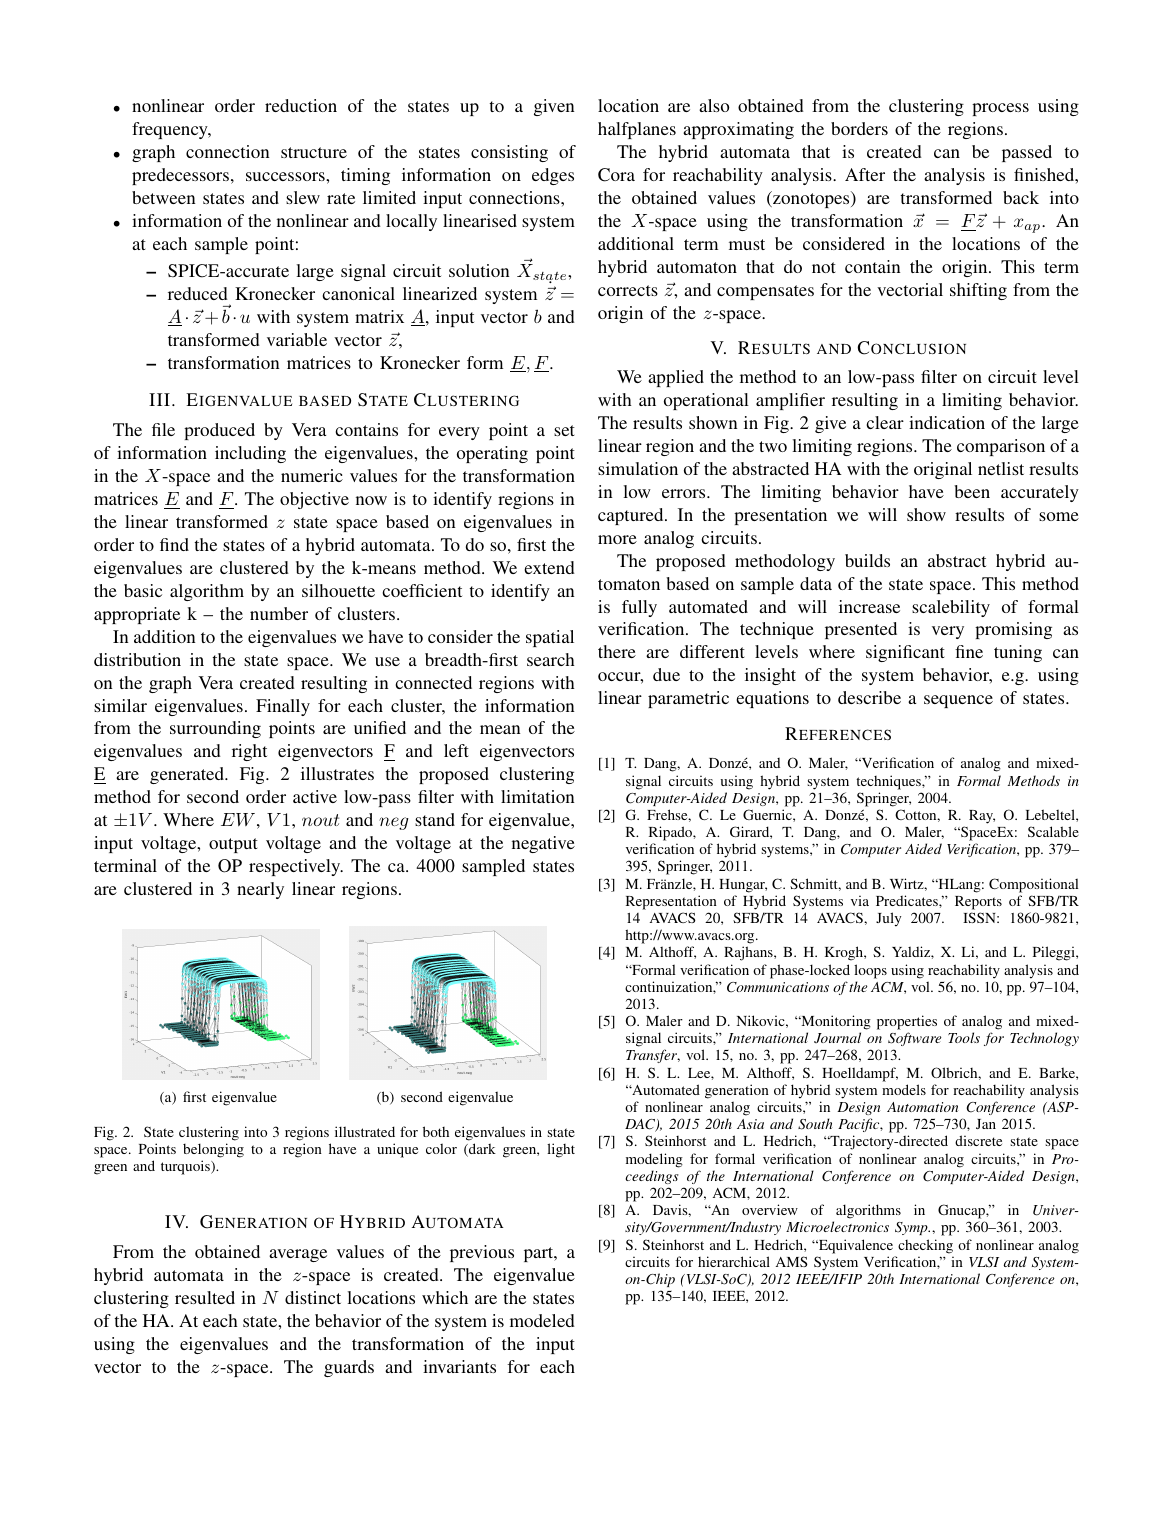  Describe the element at coordinates (180, 176) in the screenshot. I see `predecessors` at that location.
